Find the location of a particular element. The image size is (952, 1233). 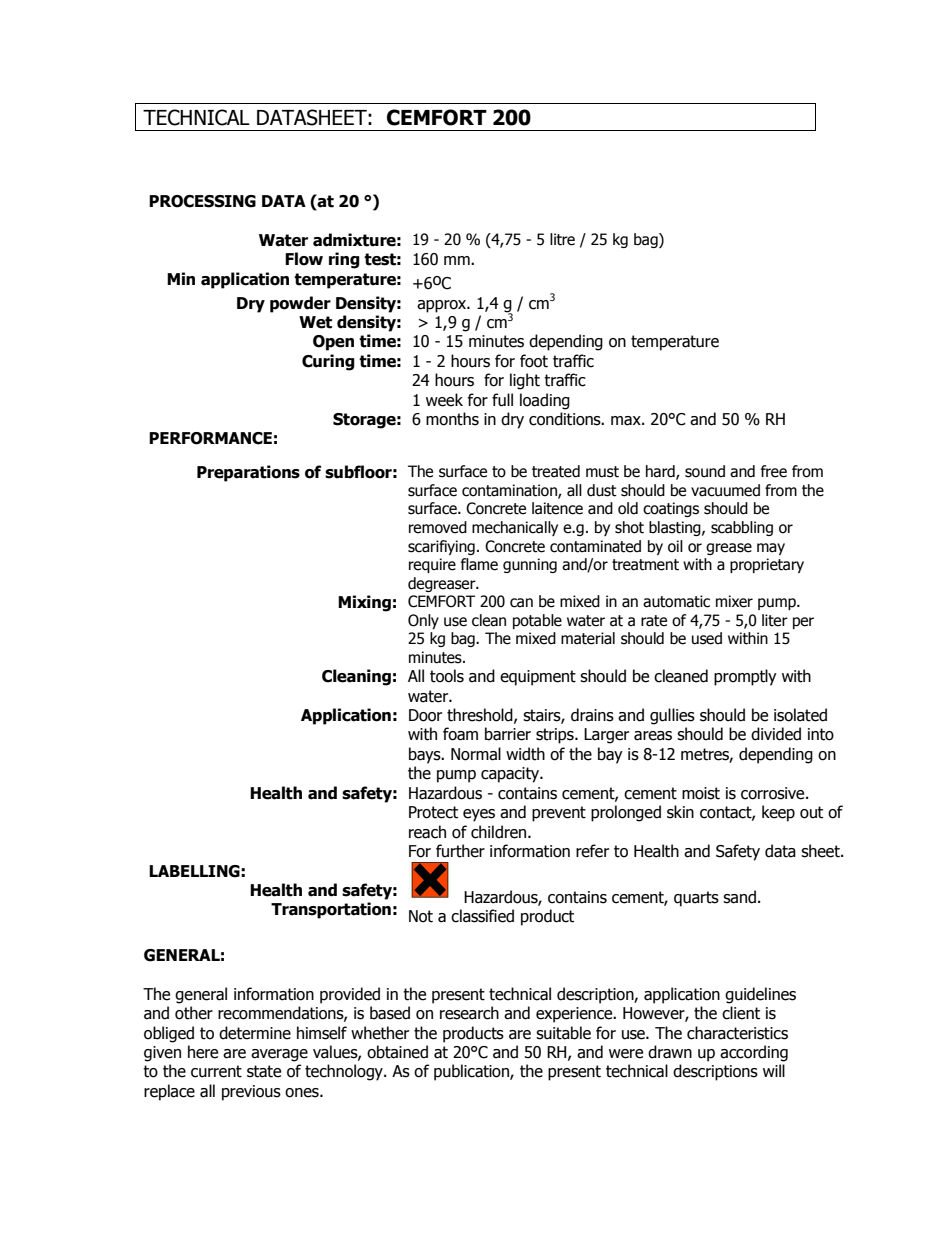

potable is located at coordinates (537, 621).
